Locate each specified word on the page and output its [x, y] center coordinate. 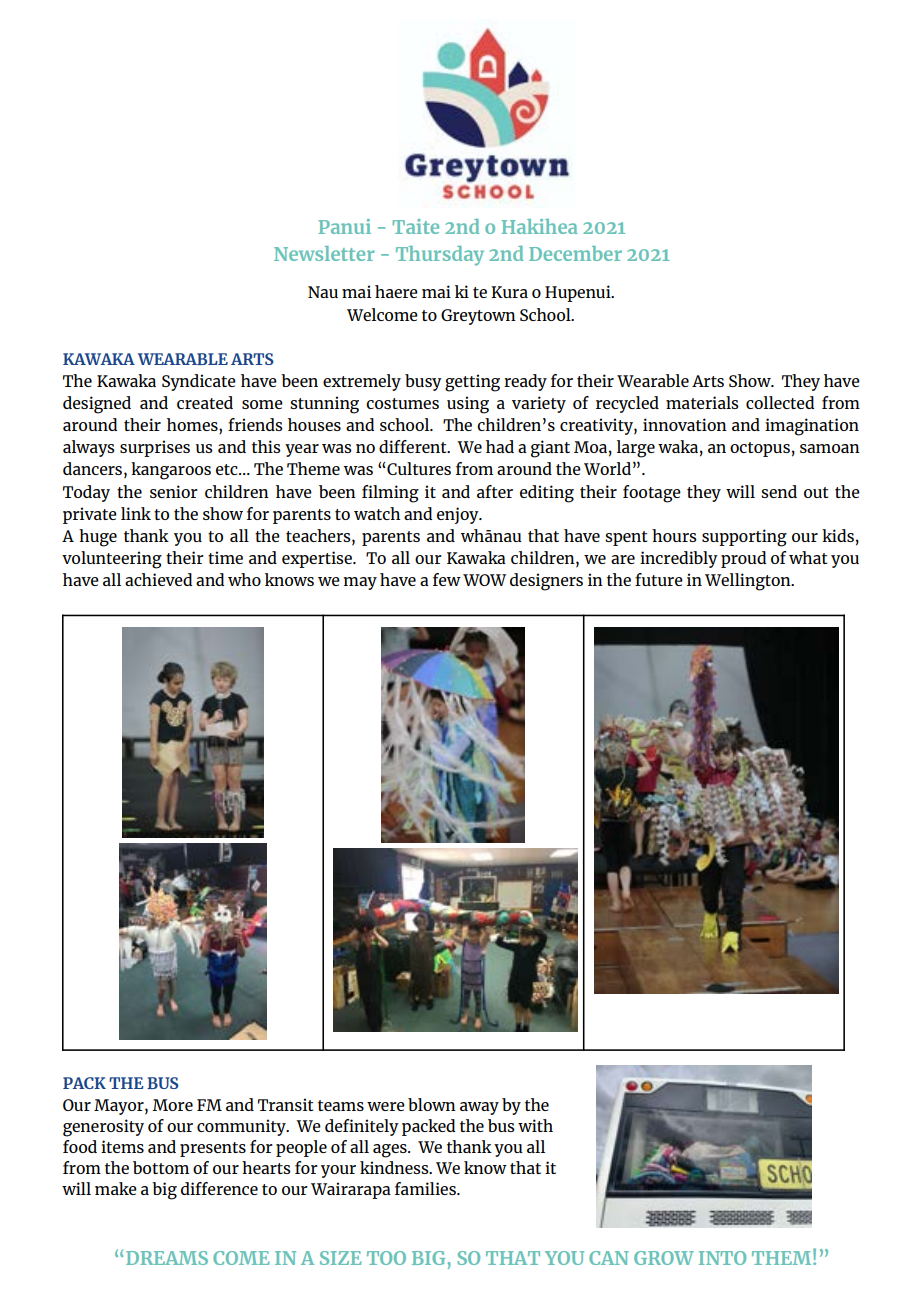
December [575, 253]
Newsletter [324, 253]
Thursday [440, 256]
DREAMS [167, 1258]
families [426, 1188]
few [447, 579]
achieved [158, 579]
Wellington [749, 582]
